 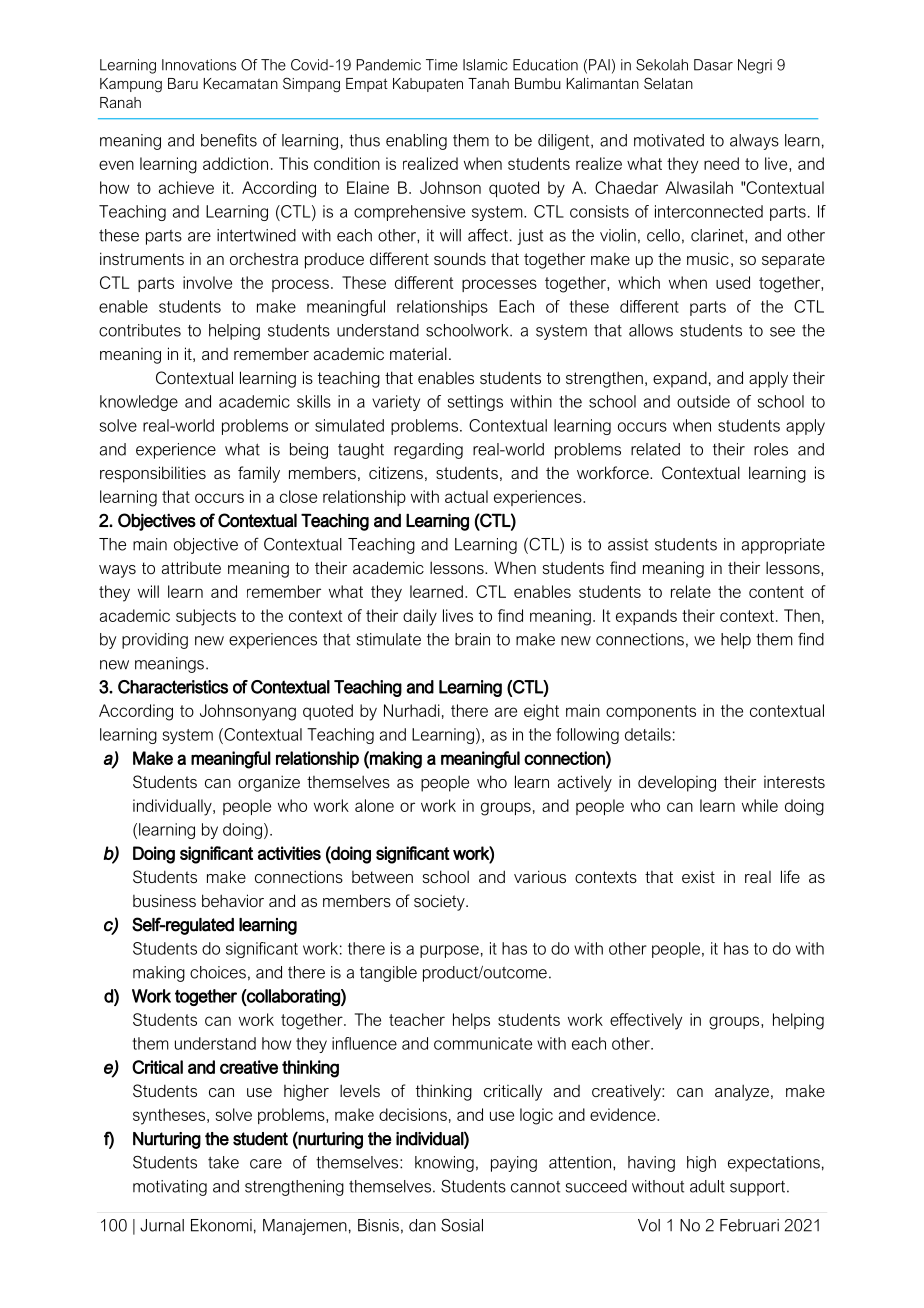 What do you see at coordinates (488, 83) in the document?
I see `Tanah` at bounding box center [488, 83].
